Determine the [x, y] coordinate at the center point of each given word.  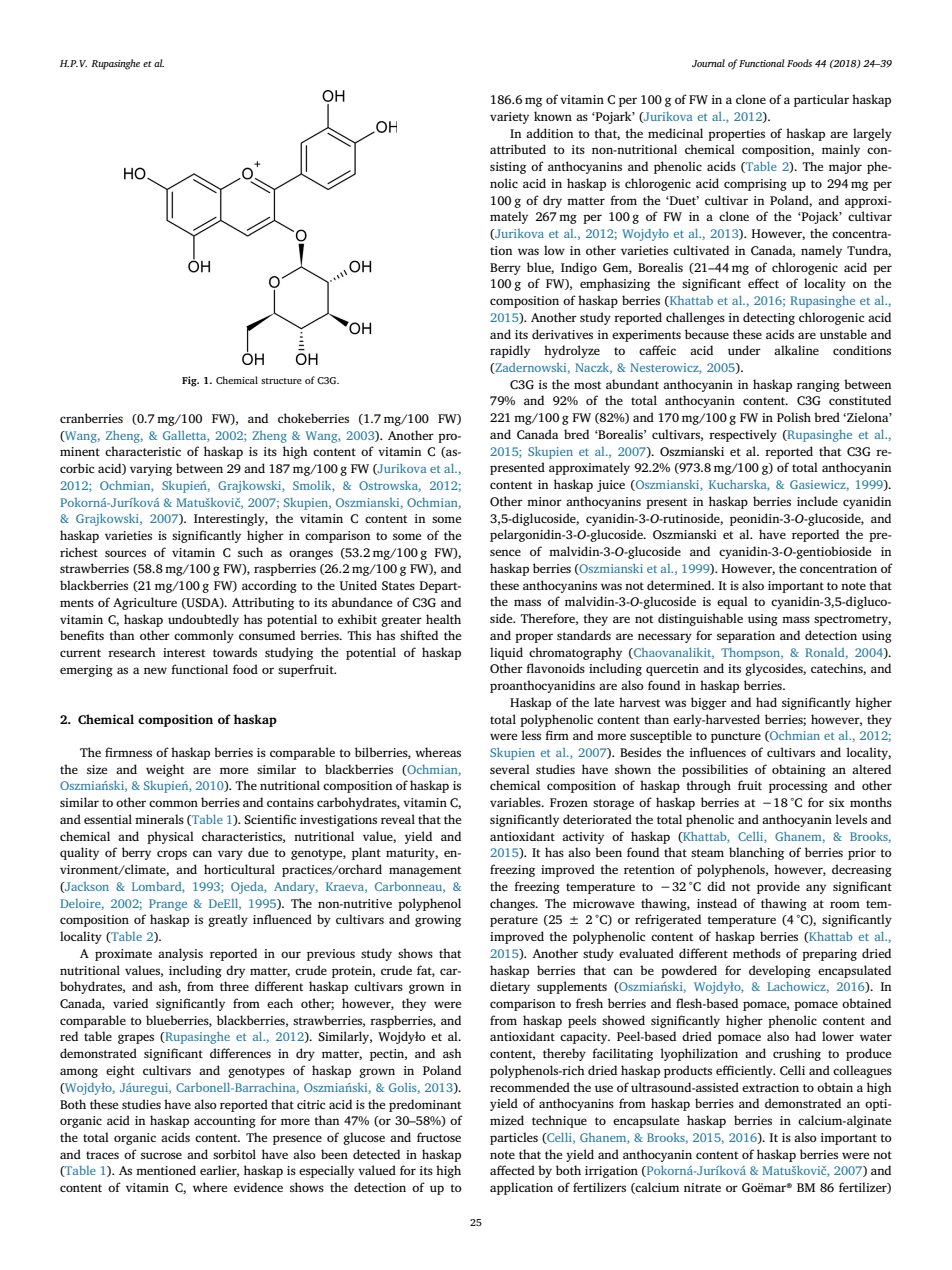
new [155, 670]
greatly [228, 920]
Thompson [752, 654]
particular [821, 100]
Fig [190, 381]
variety [509, 118]
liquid [506, 653]
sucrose [161, 1155]
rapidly [510, 351]
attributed [518, 149]
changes [513, 904]
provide [778, 887]
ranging [818, 386]
